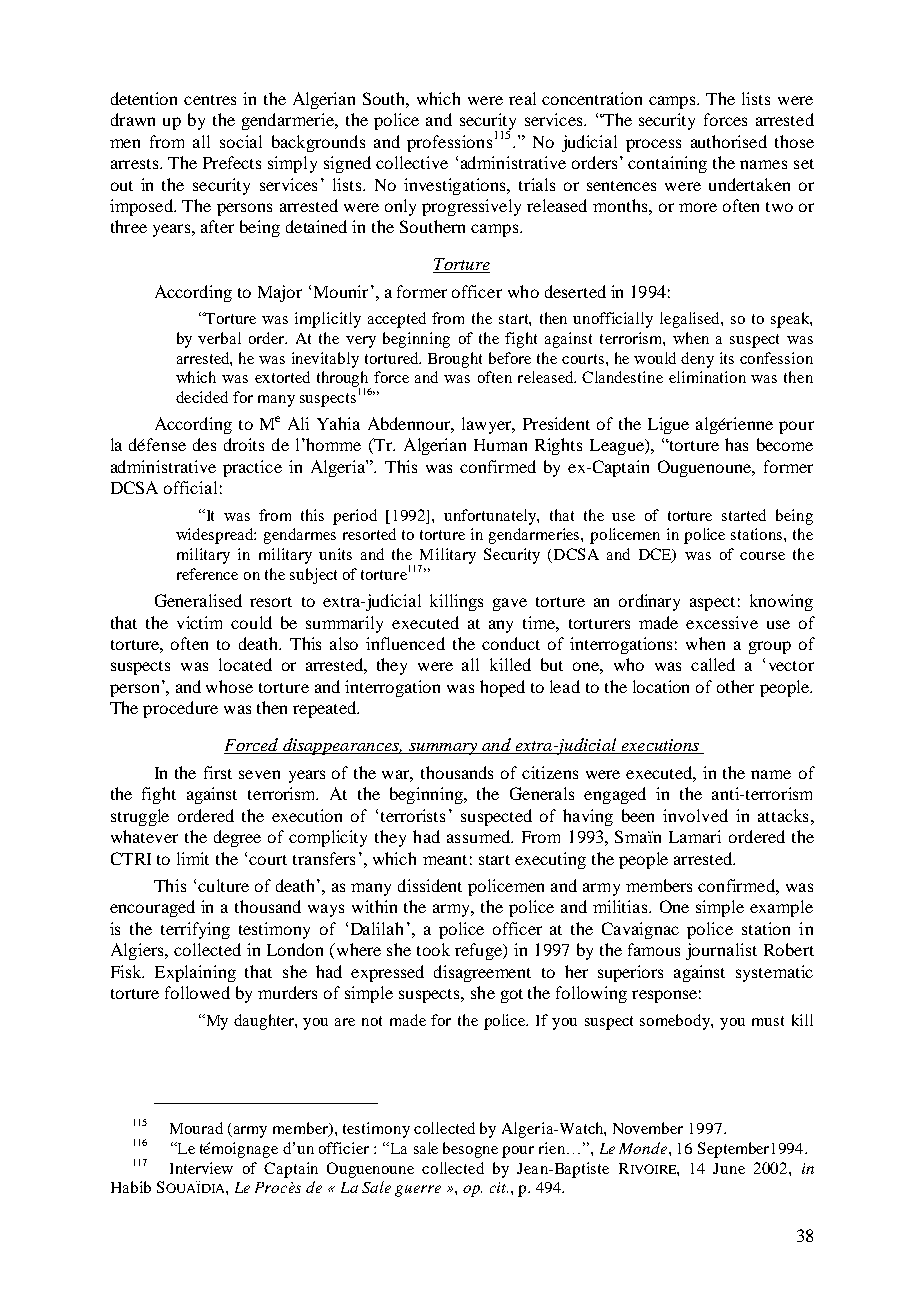  I want to click on Brought, so click(455, 360).
